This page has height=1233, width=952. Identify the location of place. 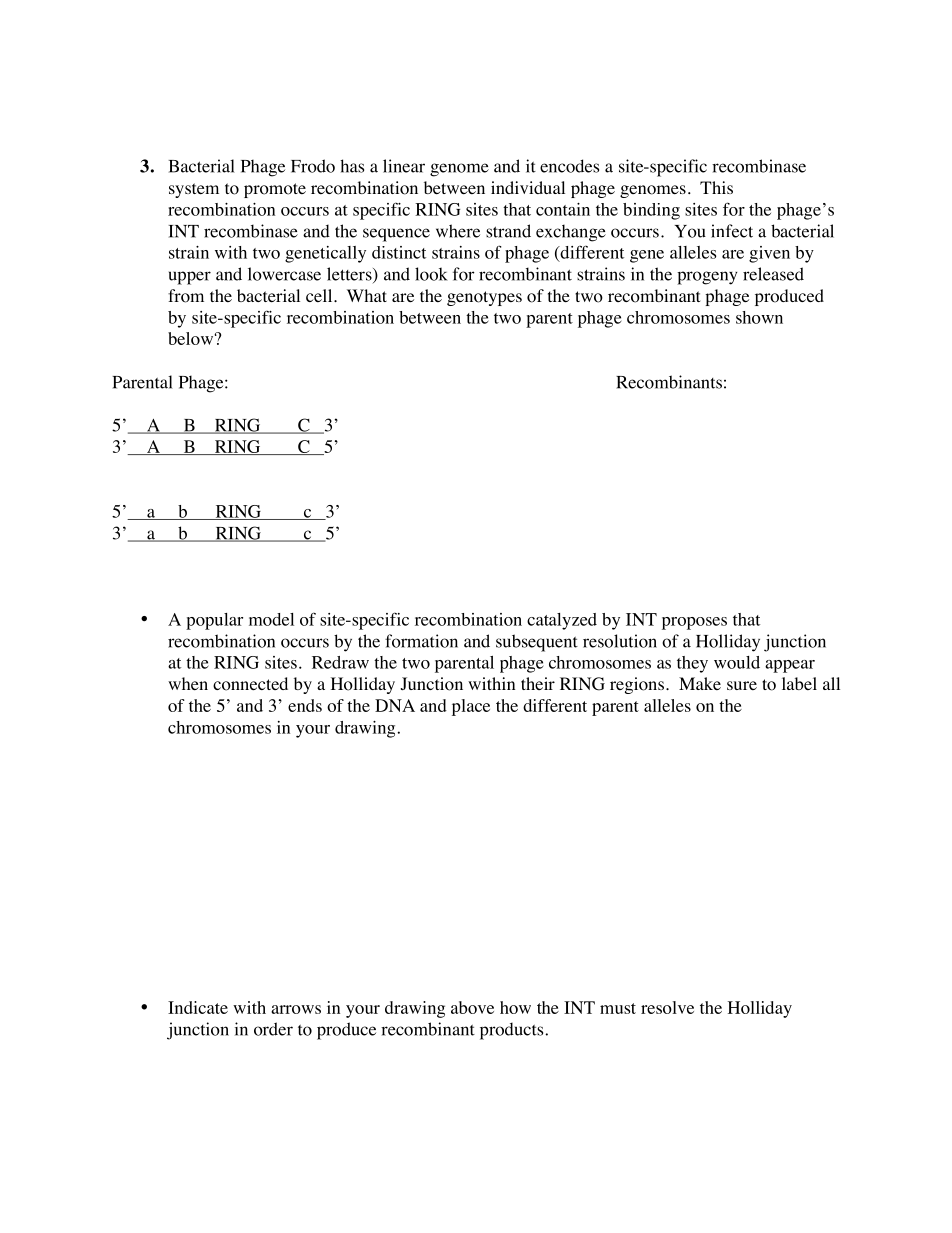
(471, 707).
